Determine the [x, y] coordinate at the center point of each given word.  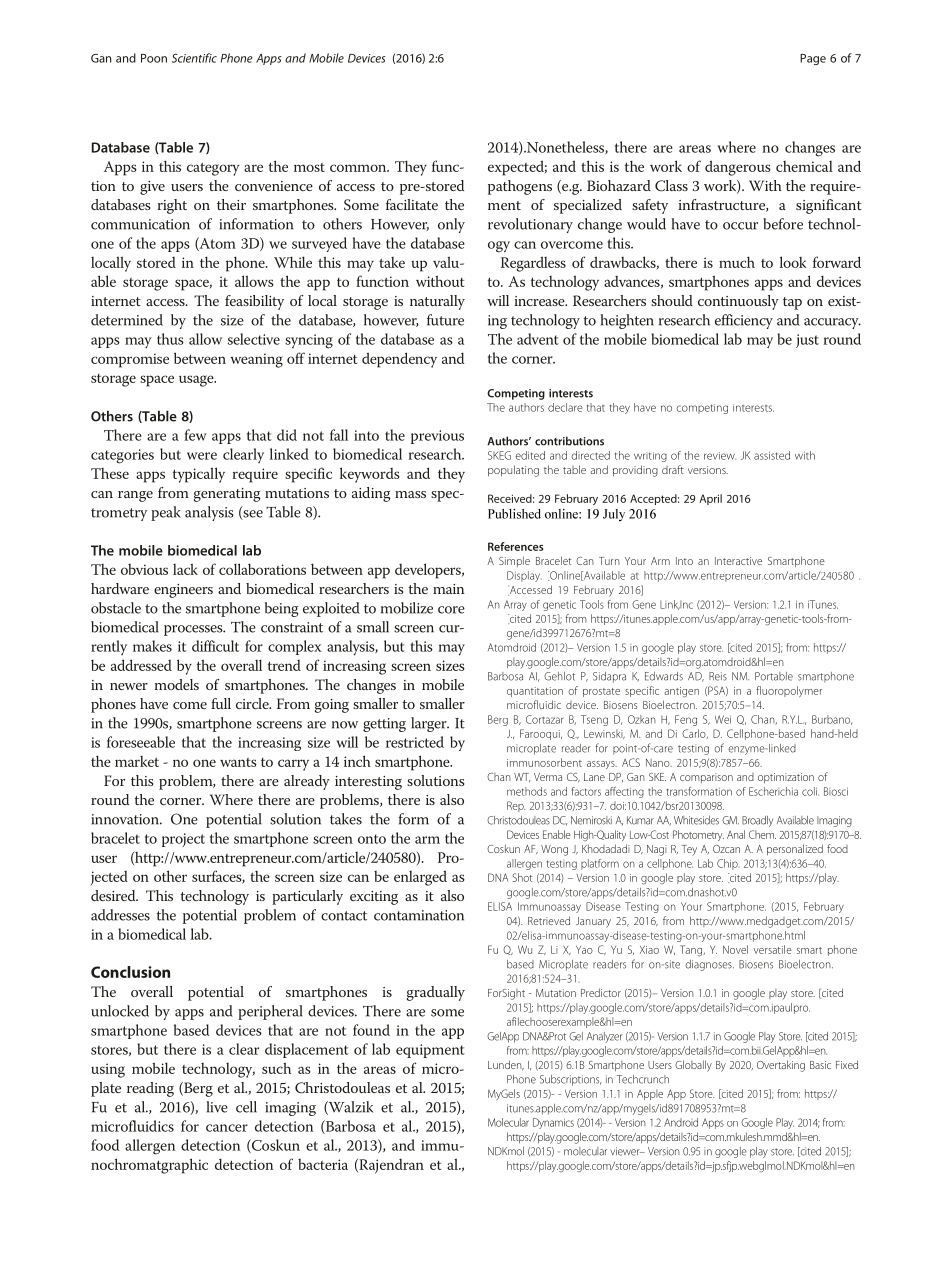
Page [813, 59]
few [195, 435]
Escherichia [773, 791]
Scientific [194, 58]
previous [437, 437]
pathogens [520, 187]
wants [238, 762]
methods [527, 791]
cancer [227, 1128]
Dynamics [553, 1123]
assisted [772, 455]
